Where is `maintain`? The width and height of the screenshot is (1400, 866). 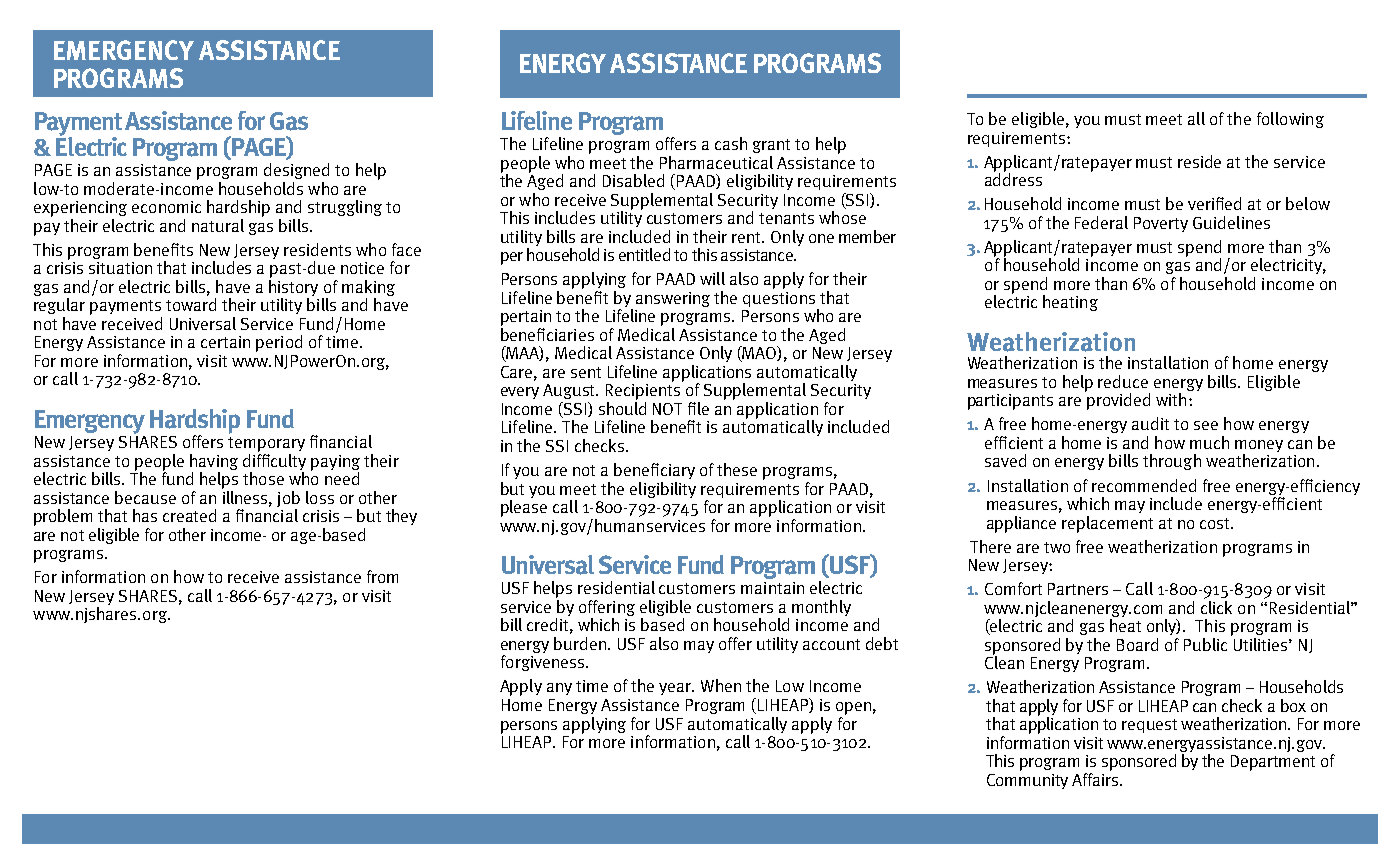 maintain is located at coordinates (772, 588).
